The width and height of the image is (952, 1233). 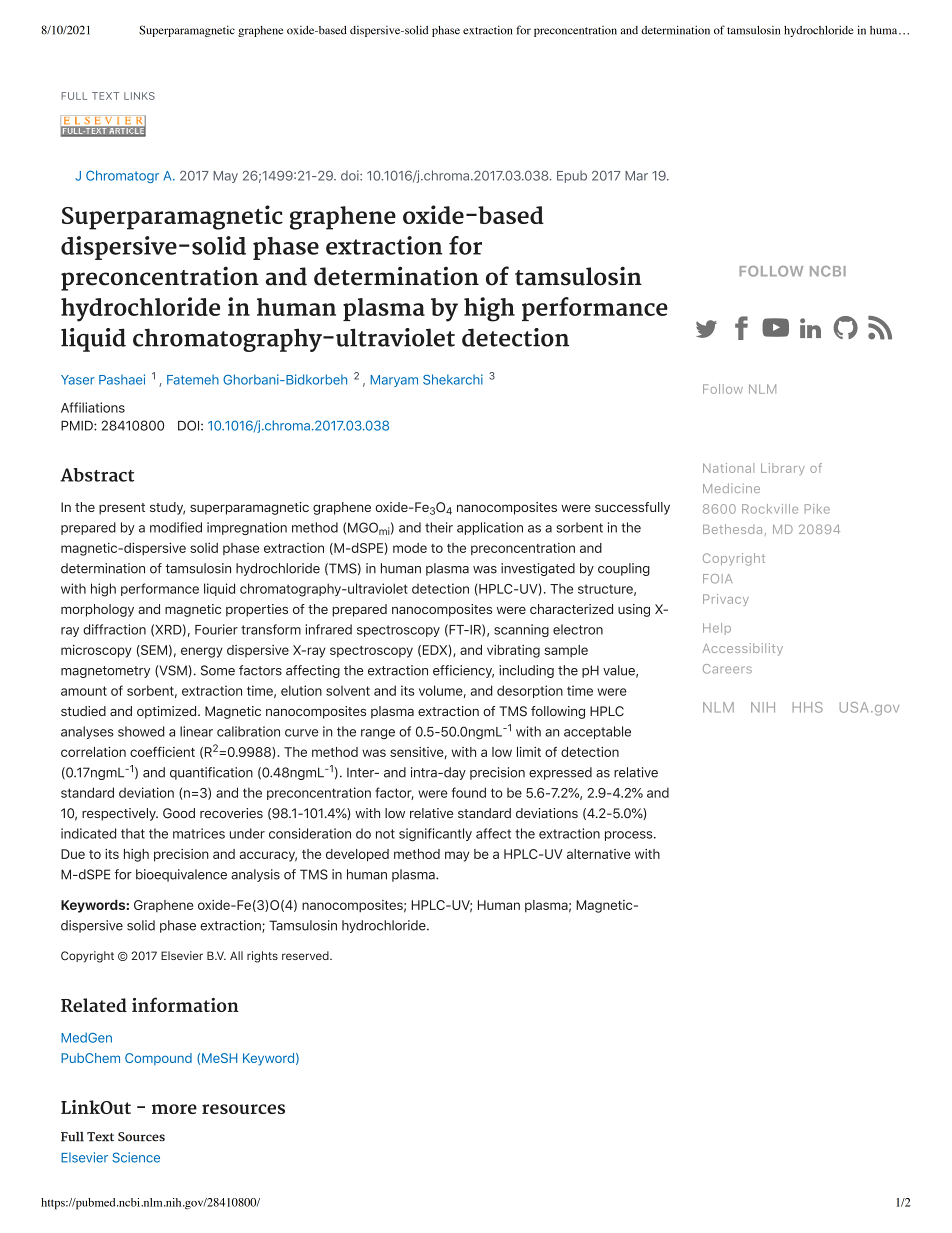 I want to click on Library, so click(x=783, y=469).
